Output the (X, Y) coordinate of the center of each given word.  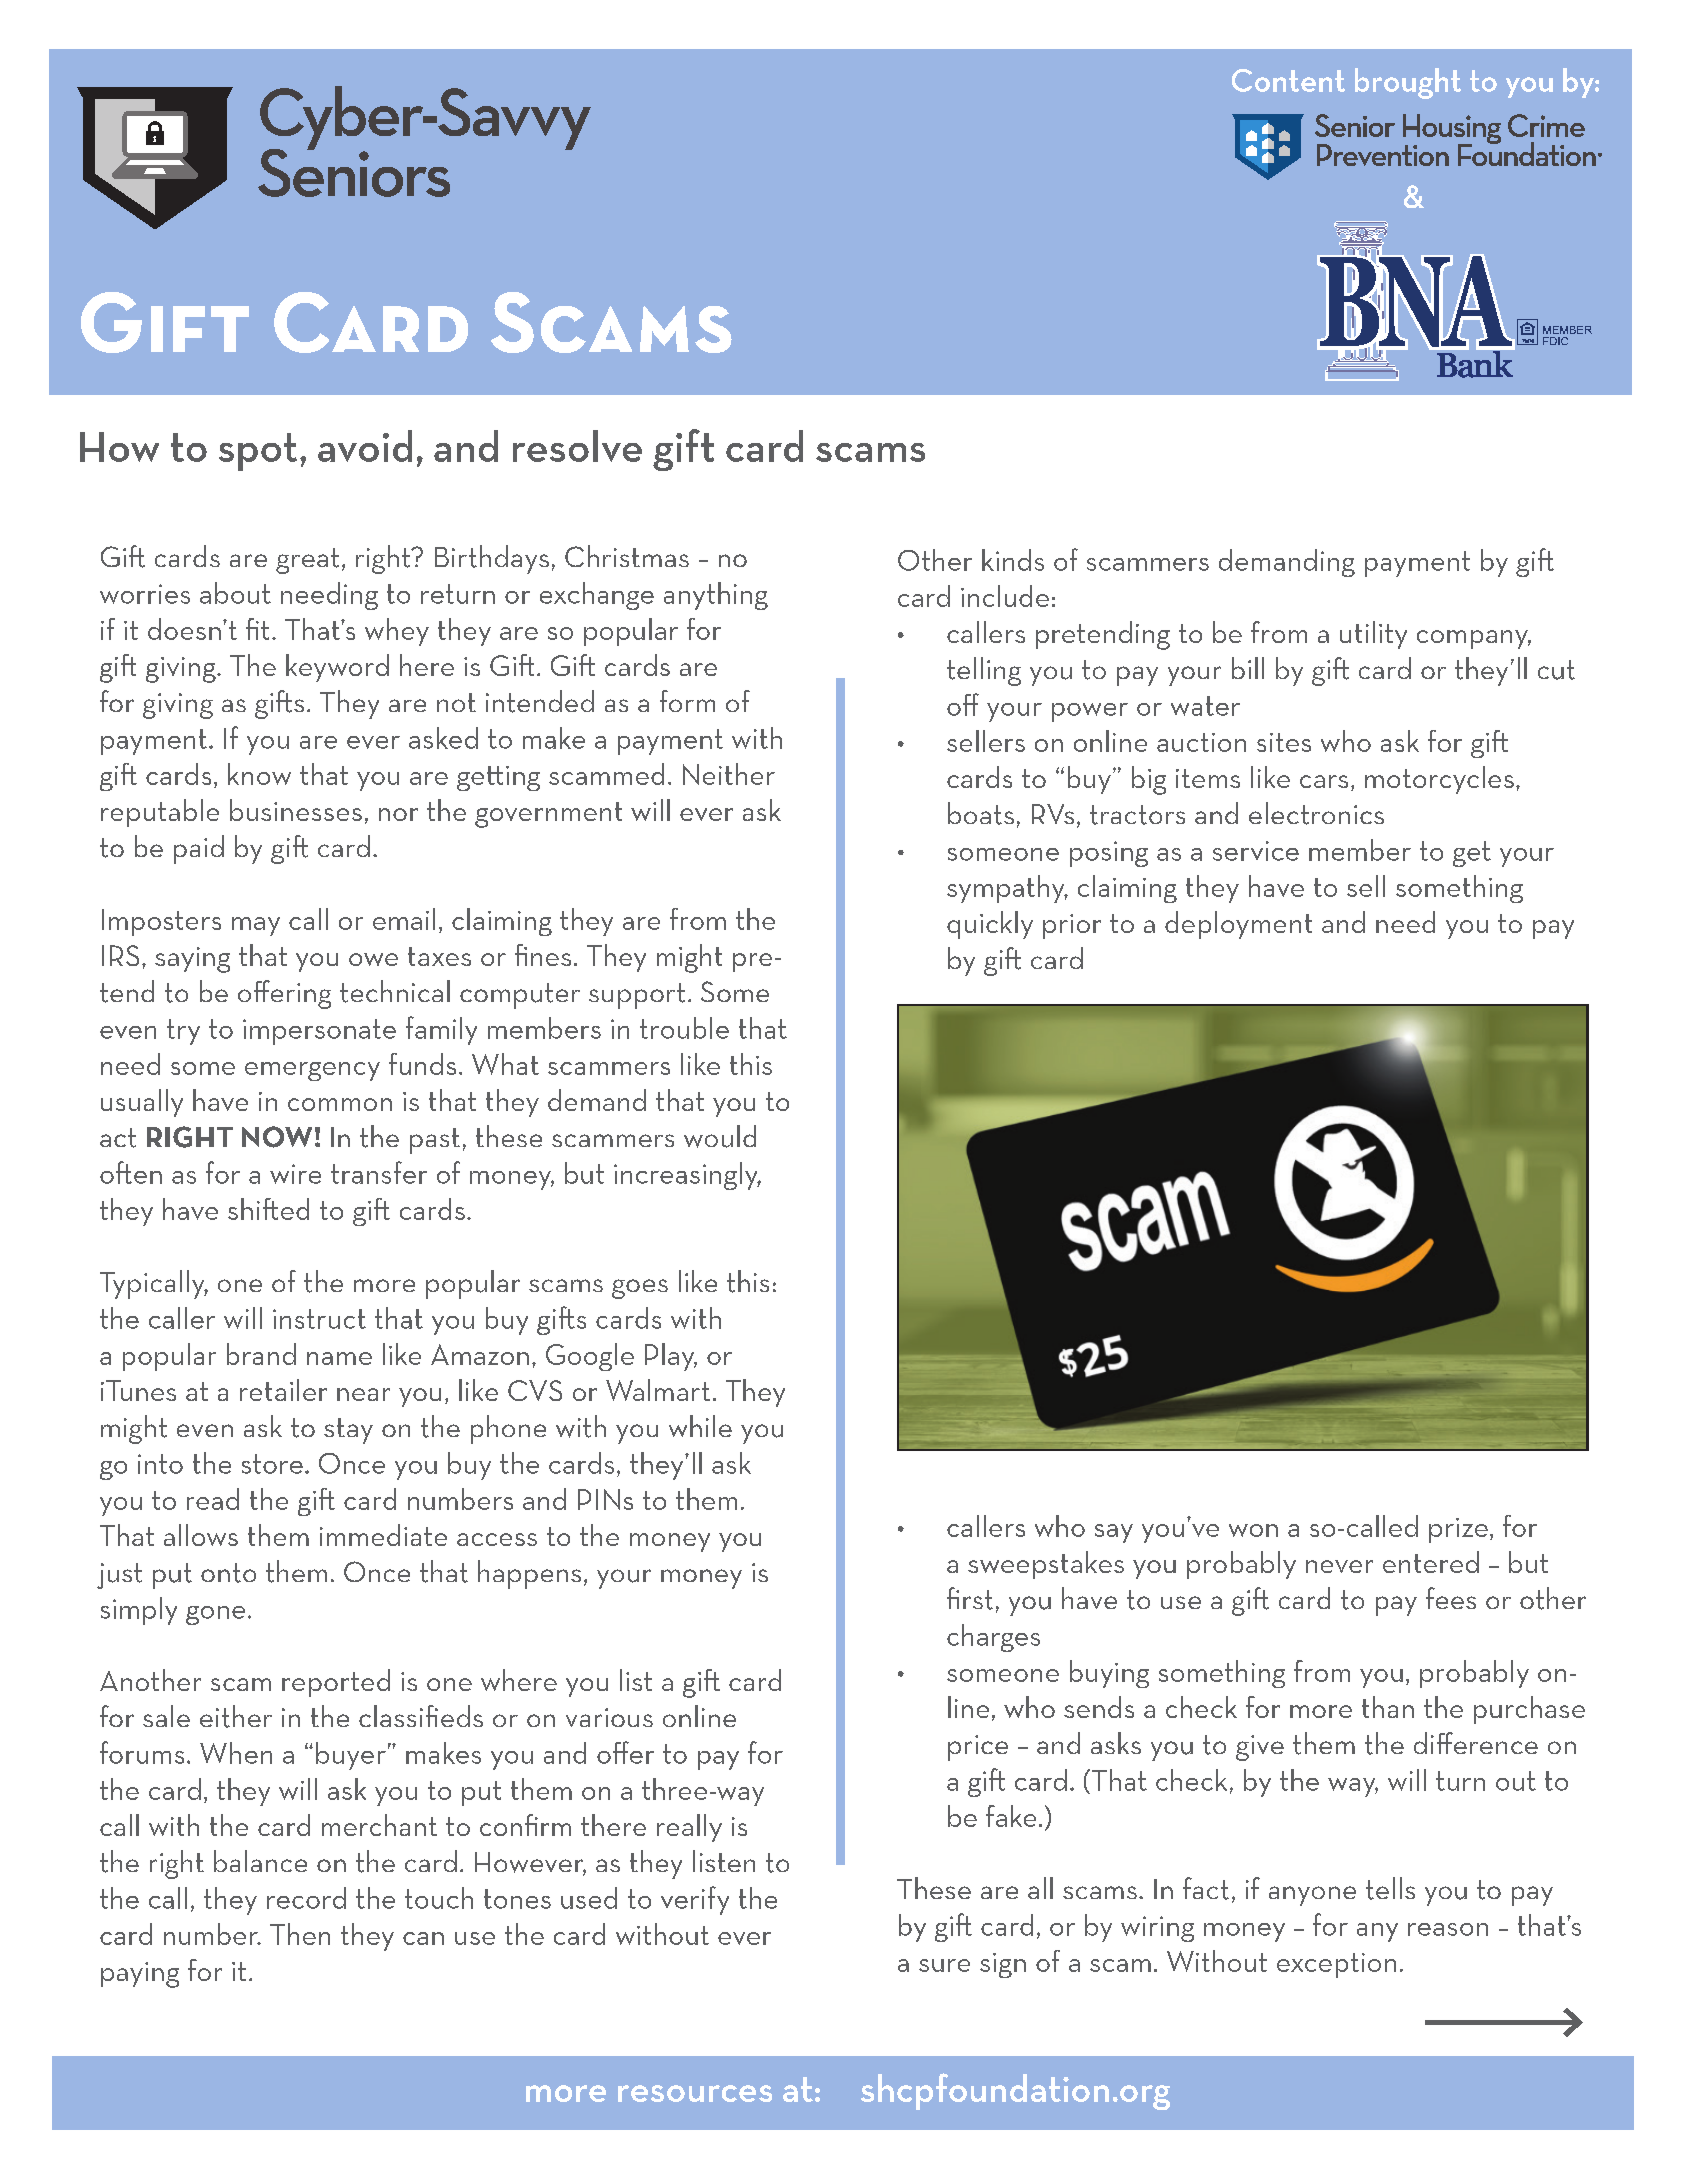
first (970, 1598)
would (720, 1136)
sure (944, 1965)
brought (1408, 83)
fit (257, 629)
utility (1373, 635)
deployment (1238, 925)
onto (228, 1573)
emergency (312, 1071)
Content (1288, 80)
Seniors (354, 171)
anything (716, 596)
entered (1431, 1562)
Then (300, 1934)
